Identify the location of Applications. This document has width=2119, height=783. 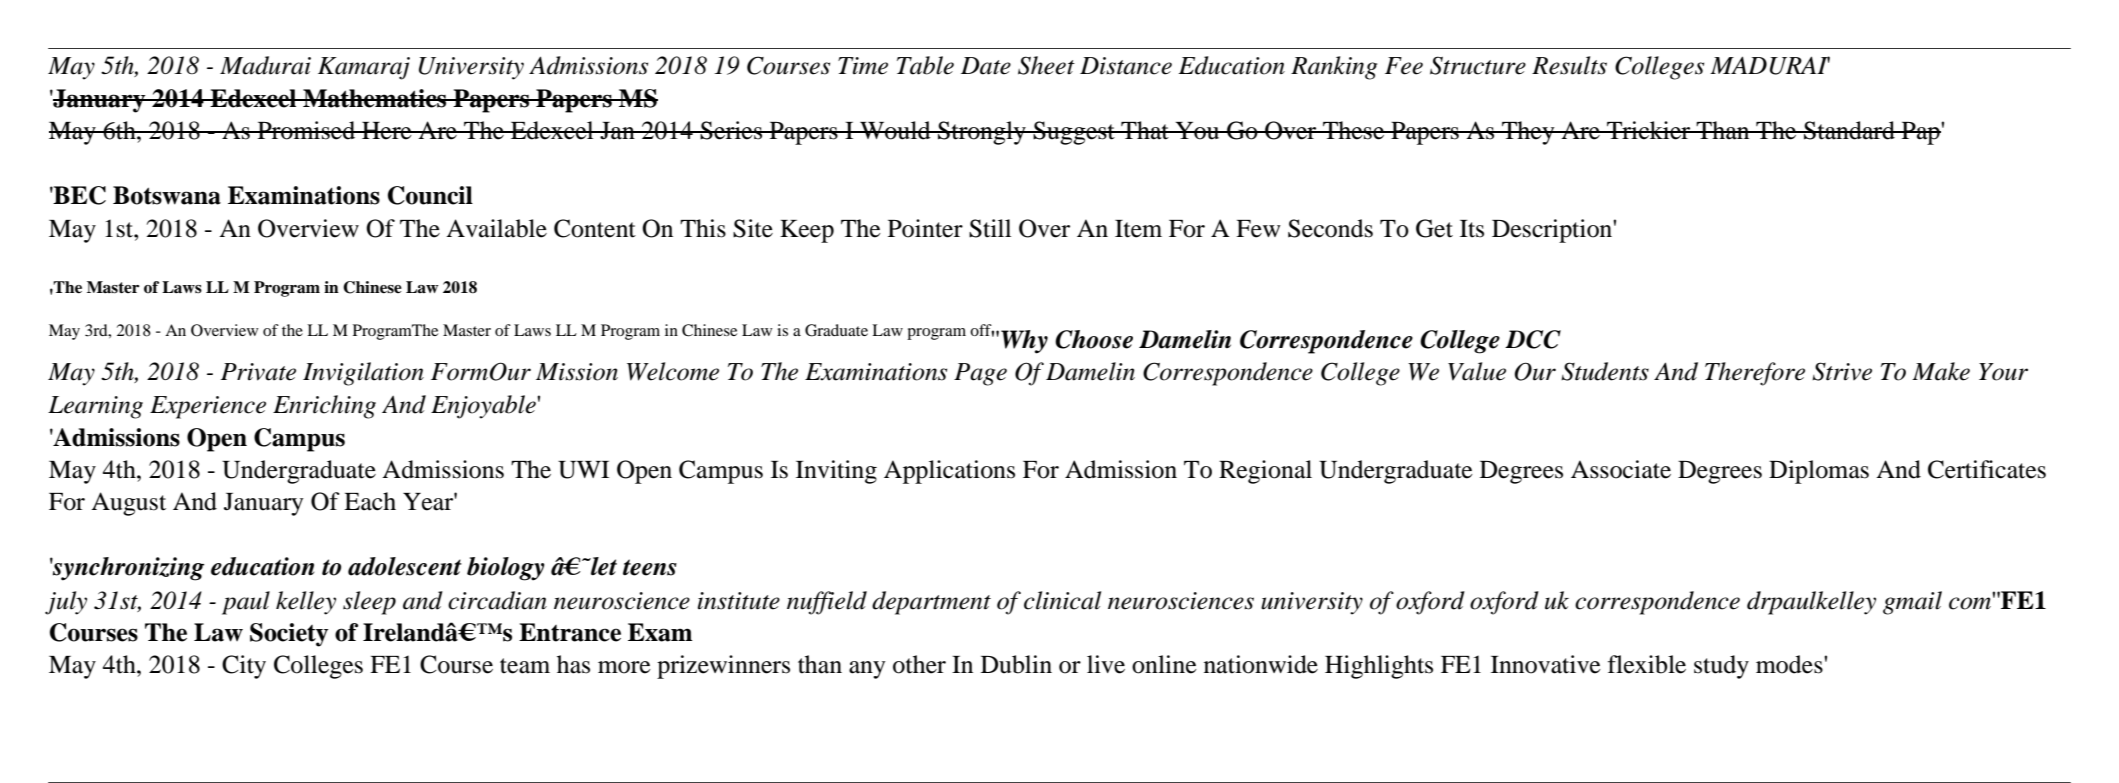
(949, 472).
